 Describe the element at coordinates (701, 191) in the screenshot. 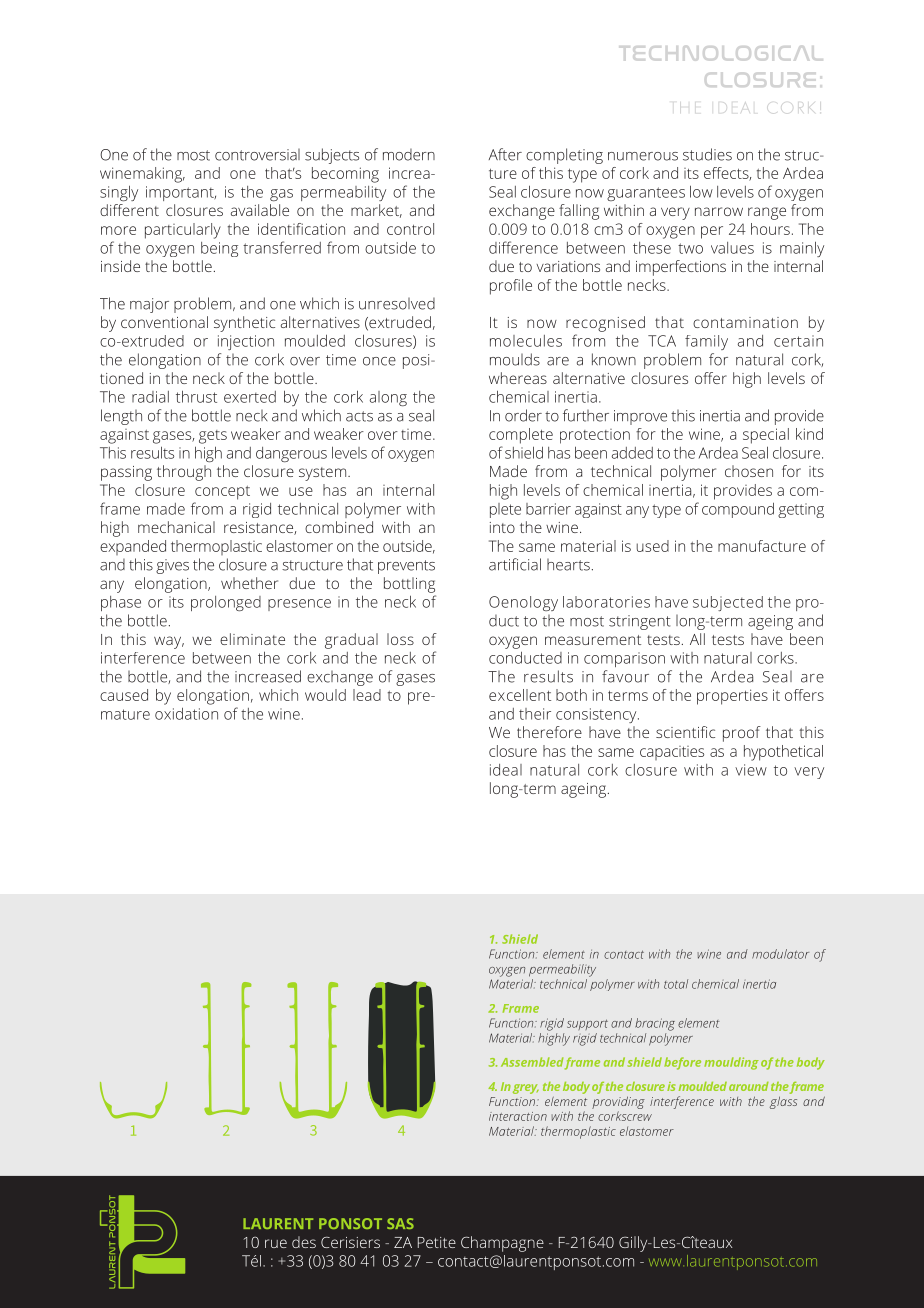

I see `low` at that location.
